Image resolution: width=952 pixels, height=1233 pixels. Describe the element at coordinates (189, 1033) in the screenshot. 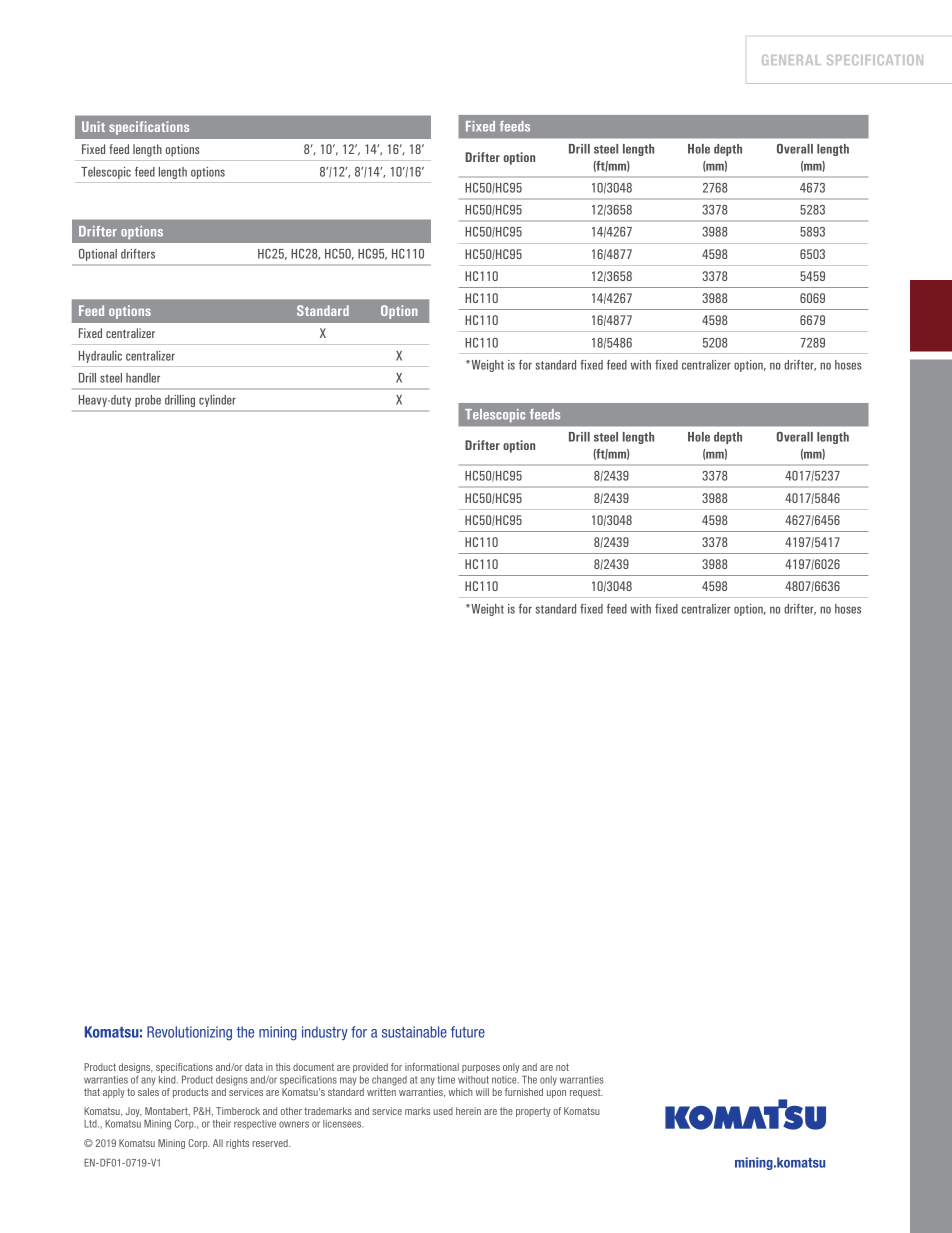

I see `Revolutionizing` at that location.
